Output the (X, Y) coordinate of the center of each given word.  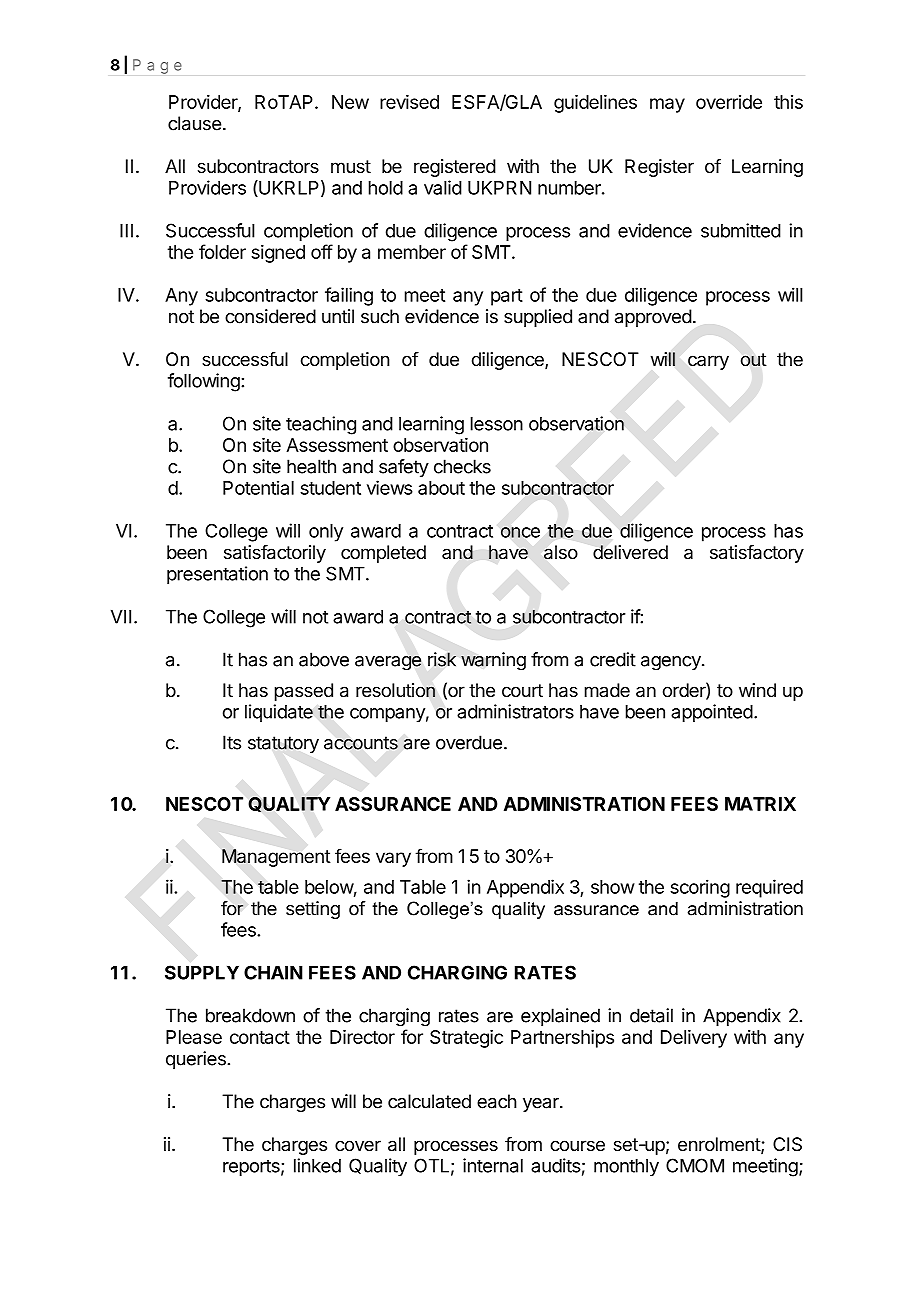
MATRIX (760, 804)
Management (276, 858)
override (729, 102)
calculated (429, 1101)
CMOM (695, 1165)
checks (462, 466)
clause (194, 123)
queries (196, 1060)
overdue (469, 742)
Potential (258, 487)
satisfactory (757, 554)
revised (409, 101)
